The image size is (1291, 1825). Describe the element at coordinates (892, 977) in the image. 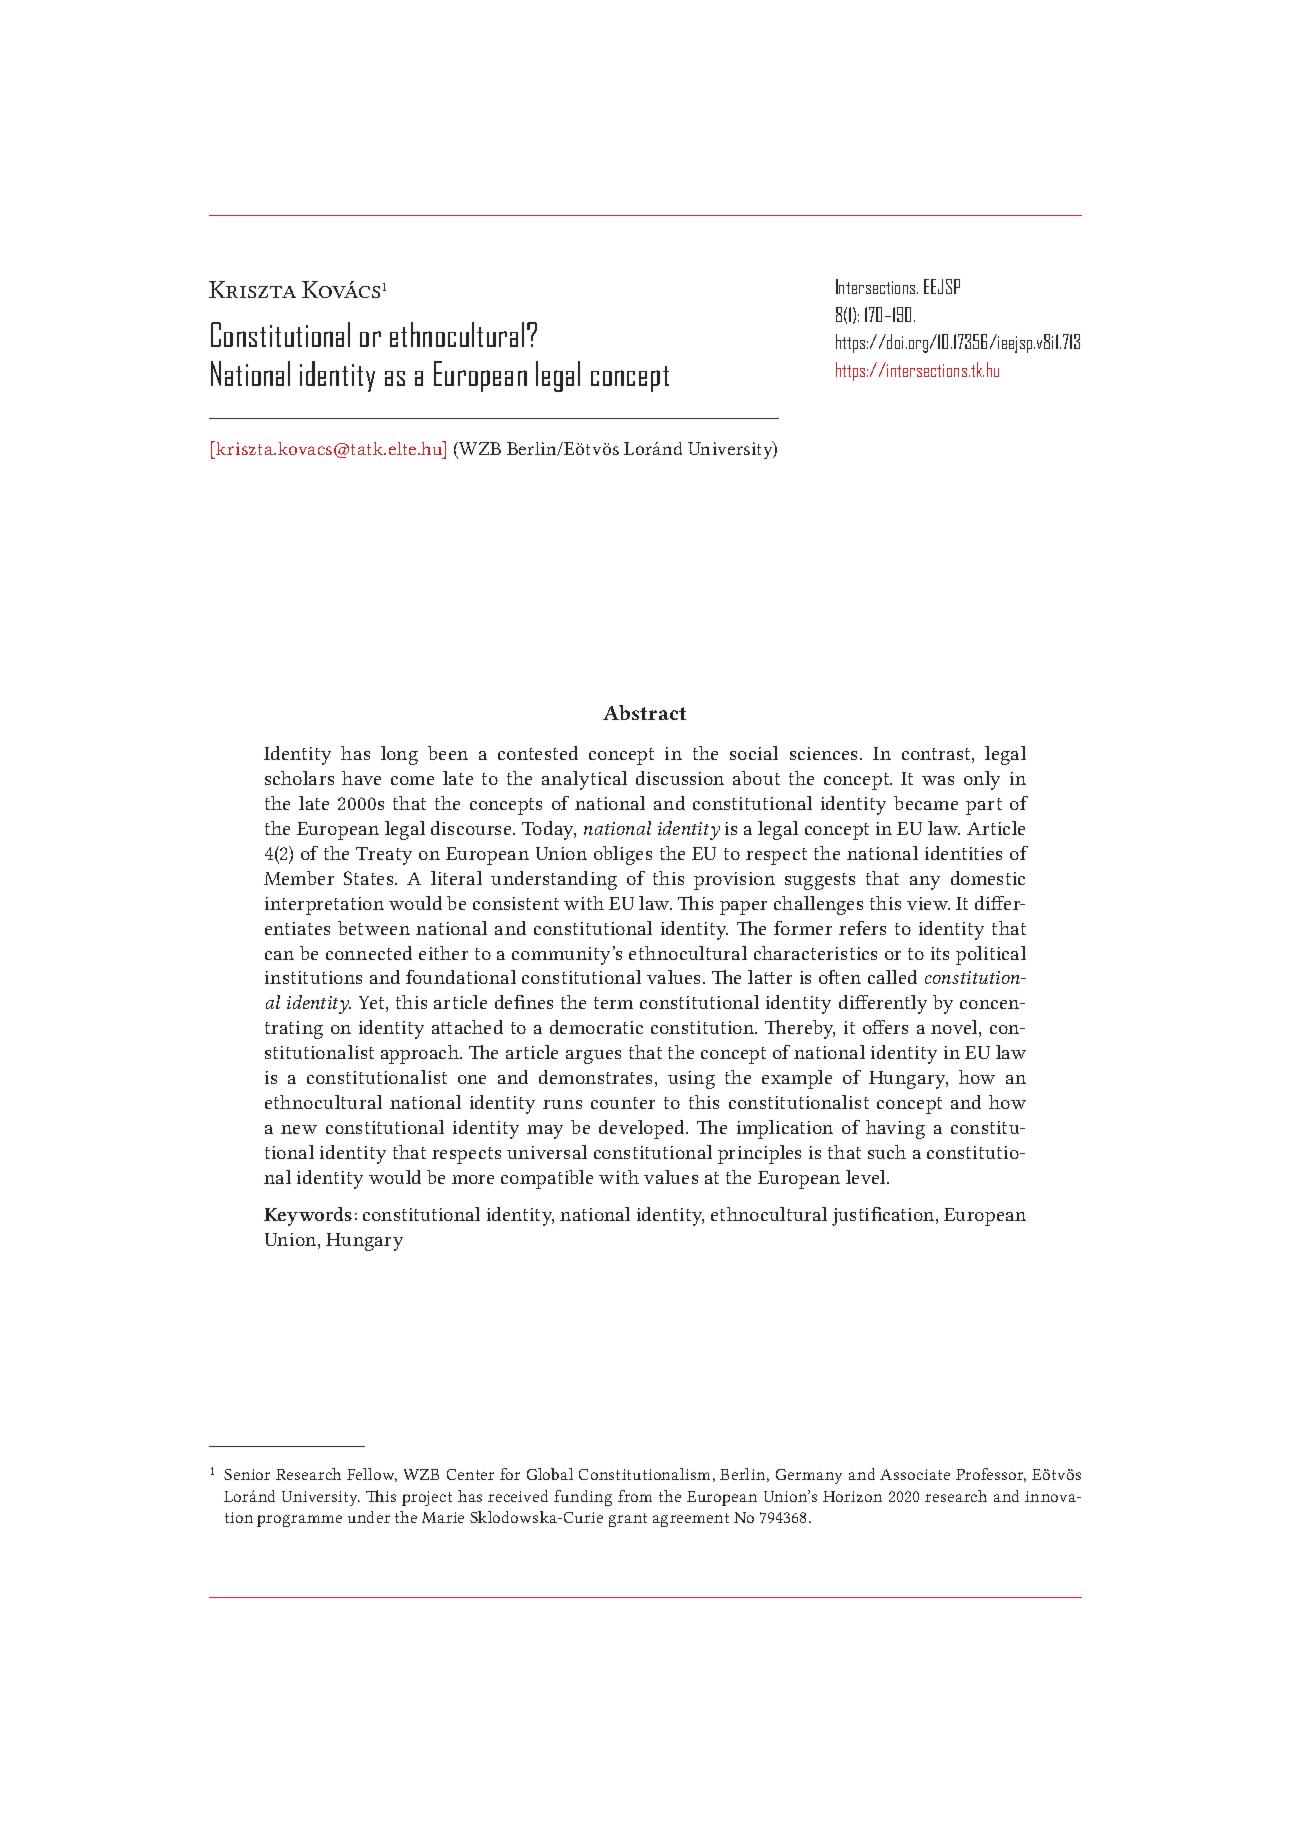

I see `called` at that location.
